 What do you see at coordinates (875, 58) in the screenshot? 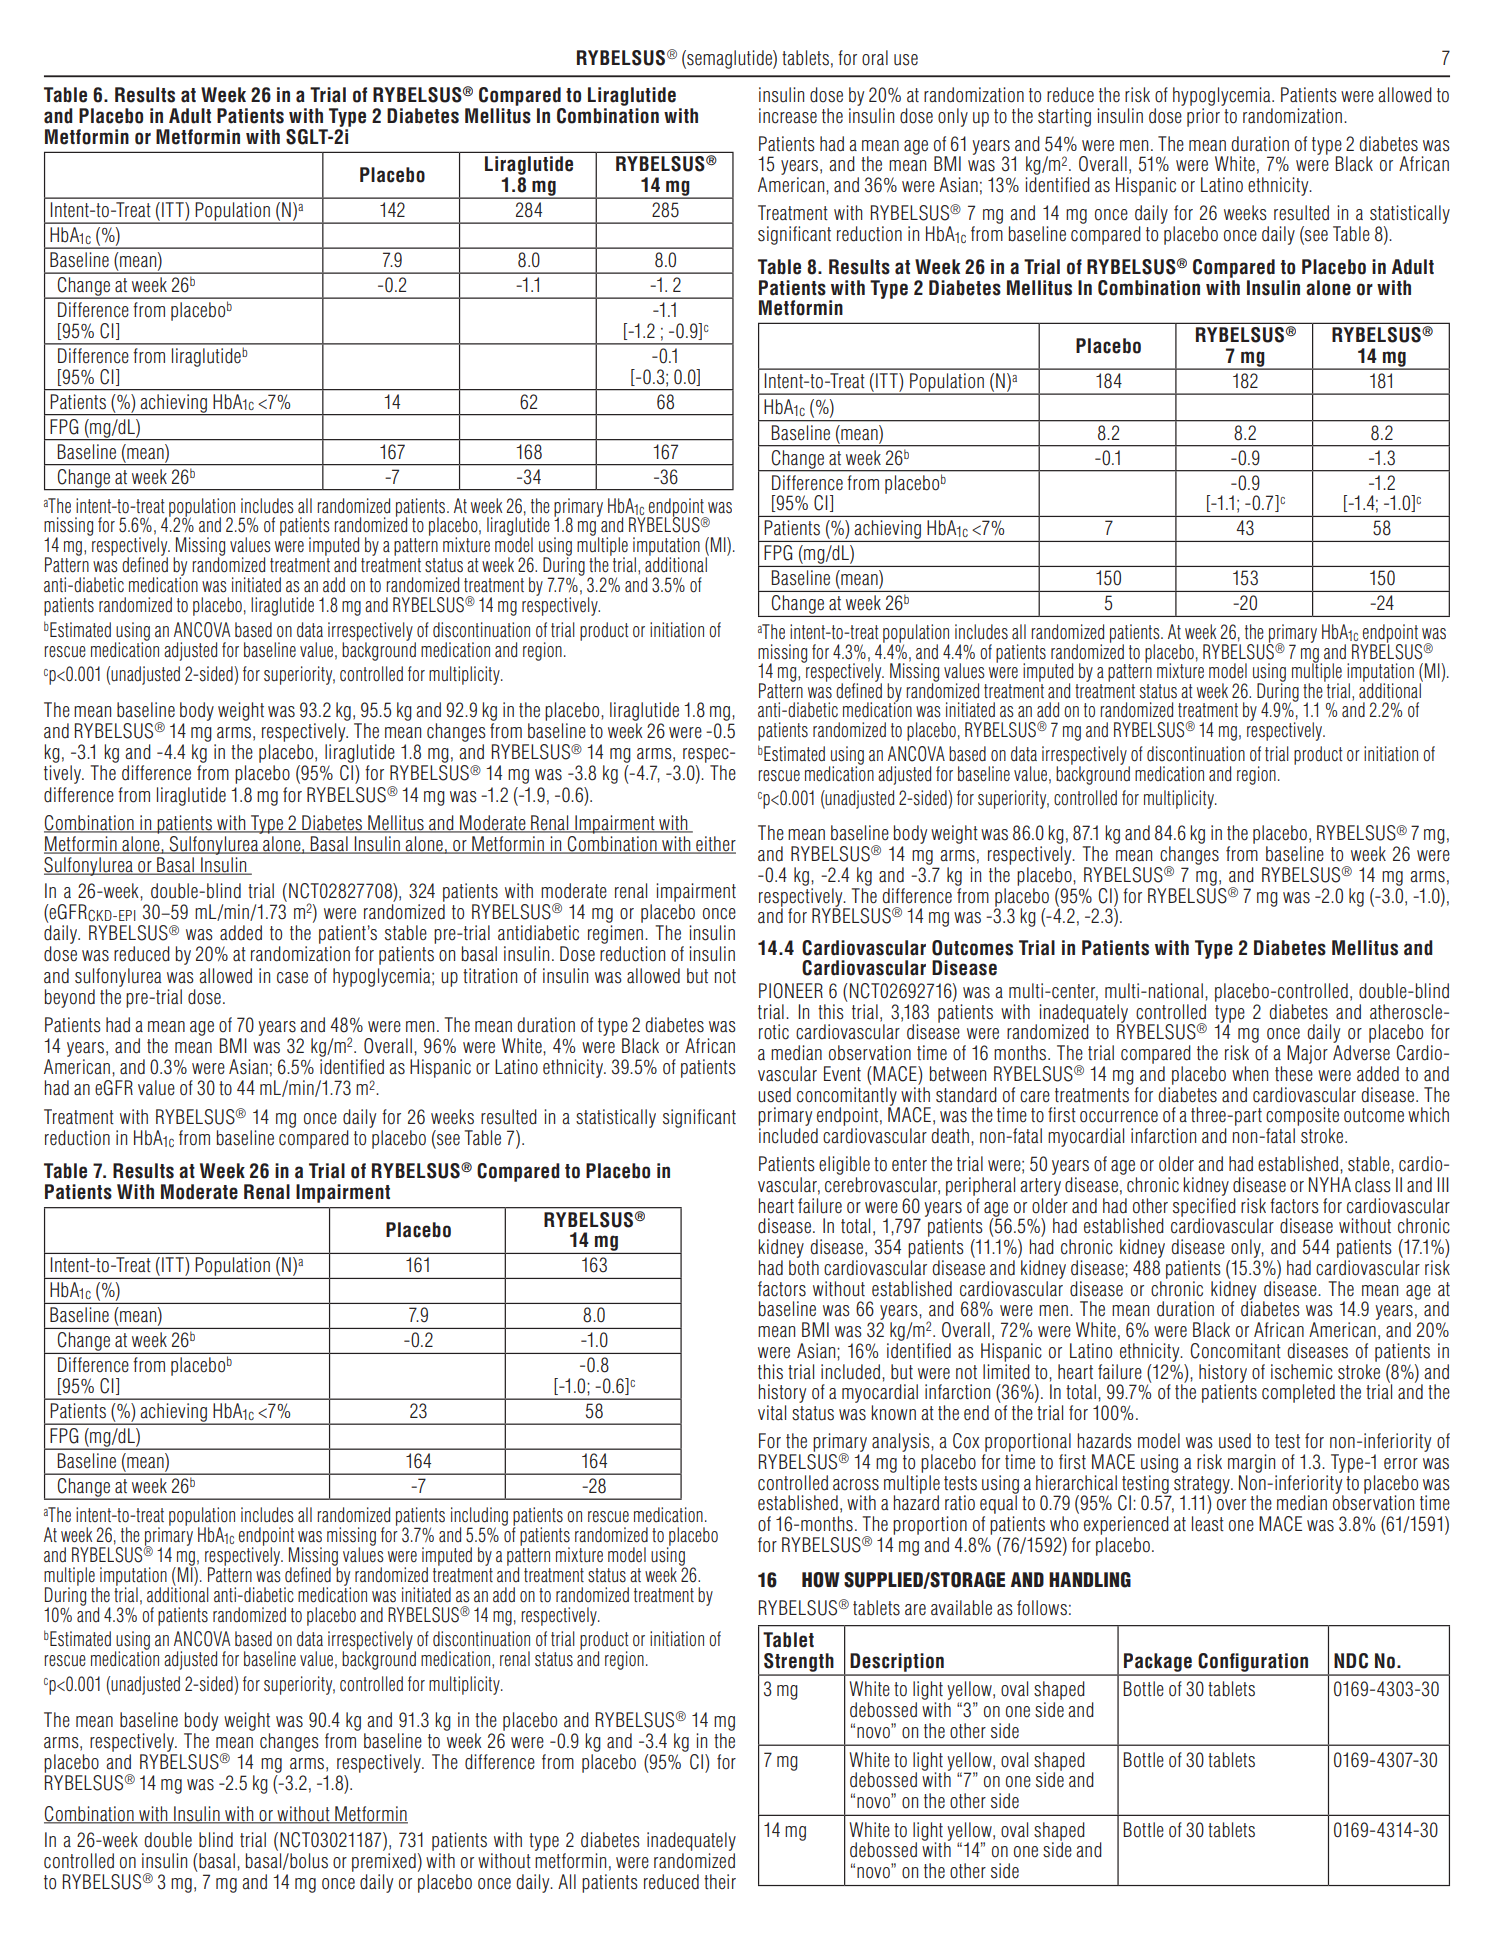
I see `oral` at bounding box center [875, 58].
